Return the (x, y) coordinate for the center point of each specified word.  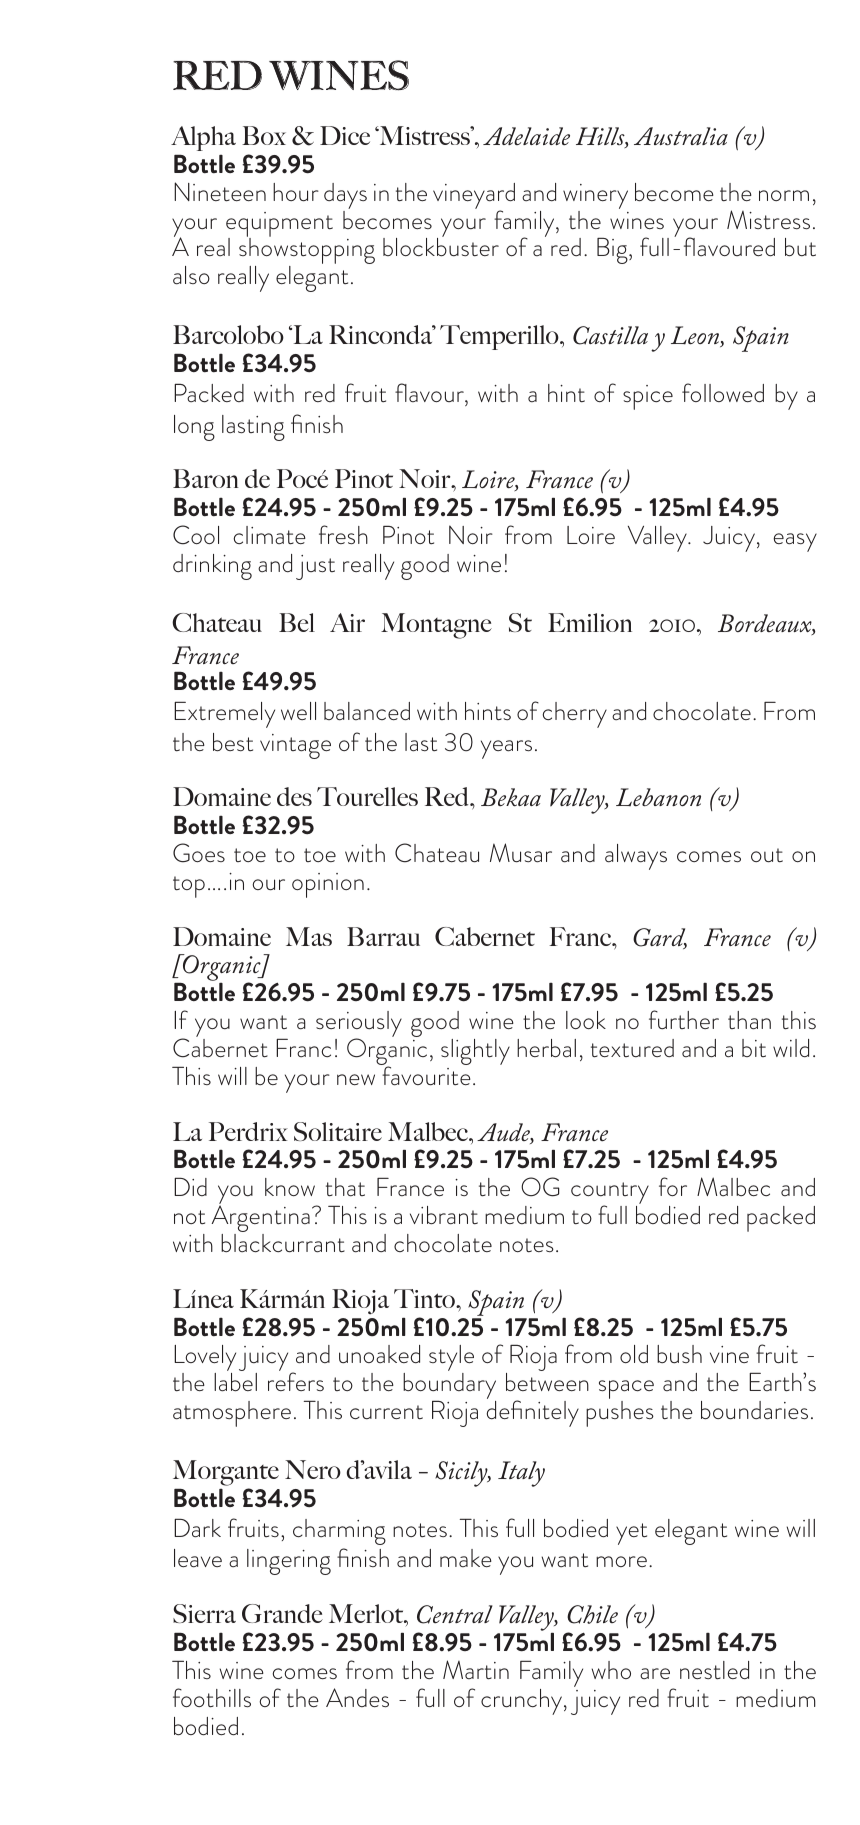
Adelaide (526, 136)
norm (784, 195)
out (767, 855)
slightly (475, 1052)
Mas (309, 936)
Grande (282, 1613)
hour (296, 192)
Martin (476, 1670)
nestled (714, 1670)
